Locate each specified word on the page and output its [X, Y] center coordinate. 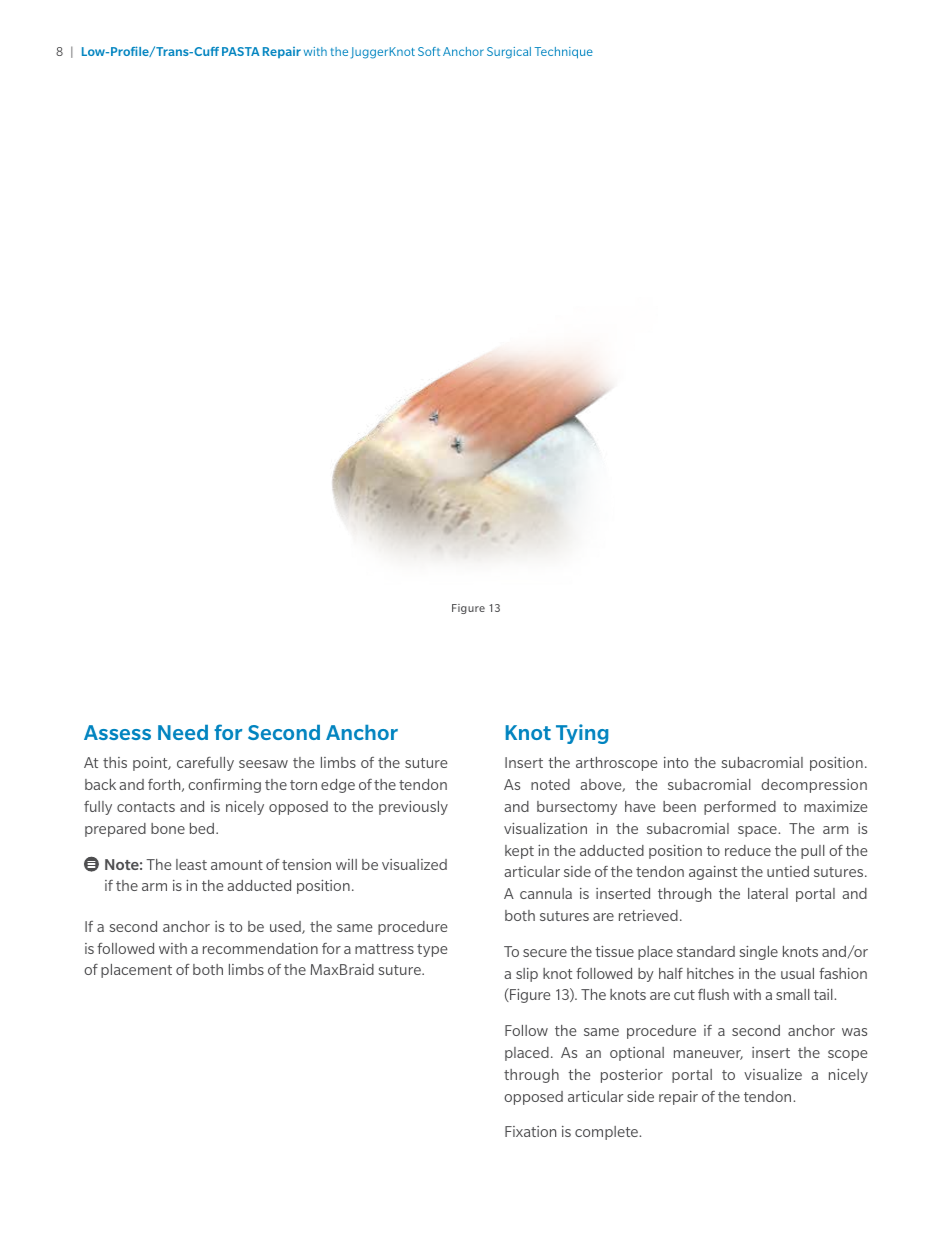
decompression [814, 786]
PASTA [241, 51]
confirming [224, 786]
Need [183, 732]
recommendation [260, 948]
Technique [564, 53]
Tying [582, 734]
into [676, 762]
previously [413, 808]
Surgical [509, 53]
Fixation [530, 1131]
